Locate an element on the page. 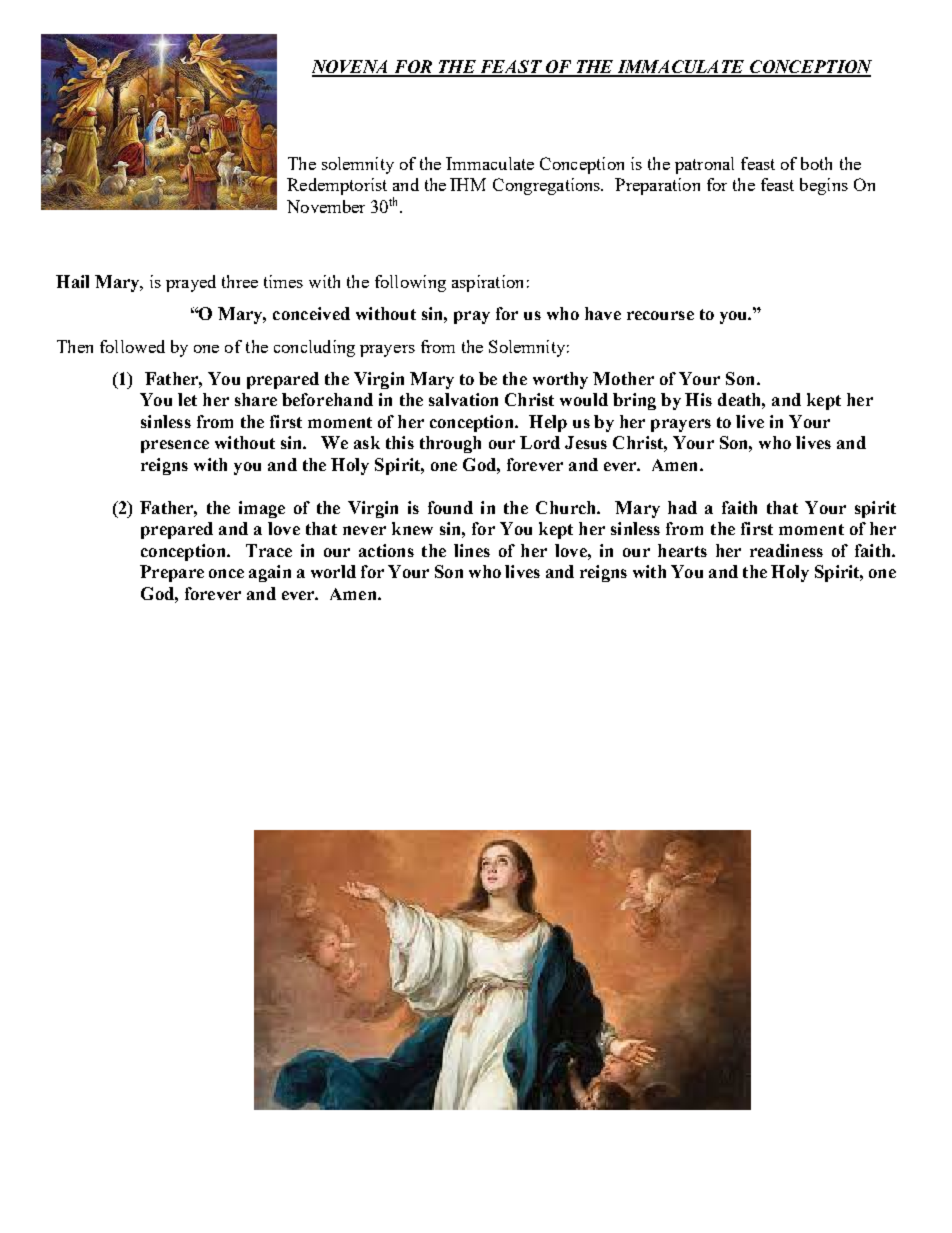 This page has width=952, height=1233. concluding is located at coordinates (314, 348).
